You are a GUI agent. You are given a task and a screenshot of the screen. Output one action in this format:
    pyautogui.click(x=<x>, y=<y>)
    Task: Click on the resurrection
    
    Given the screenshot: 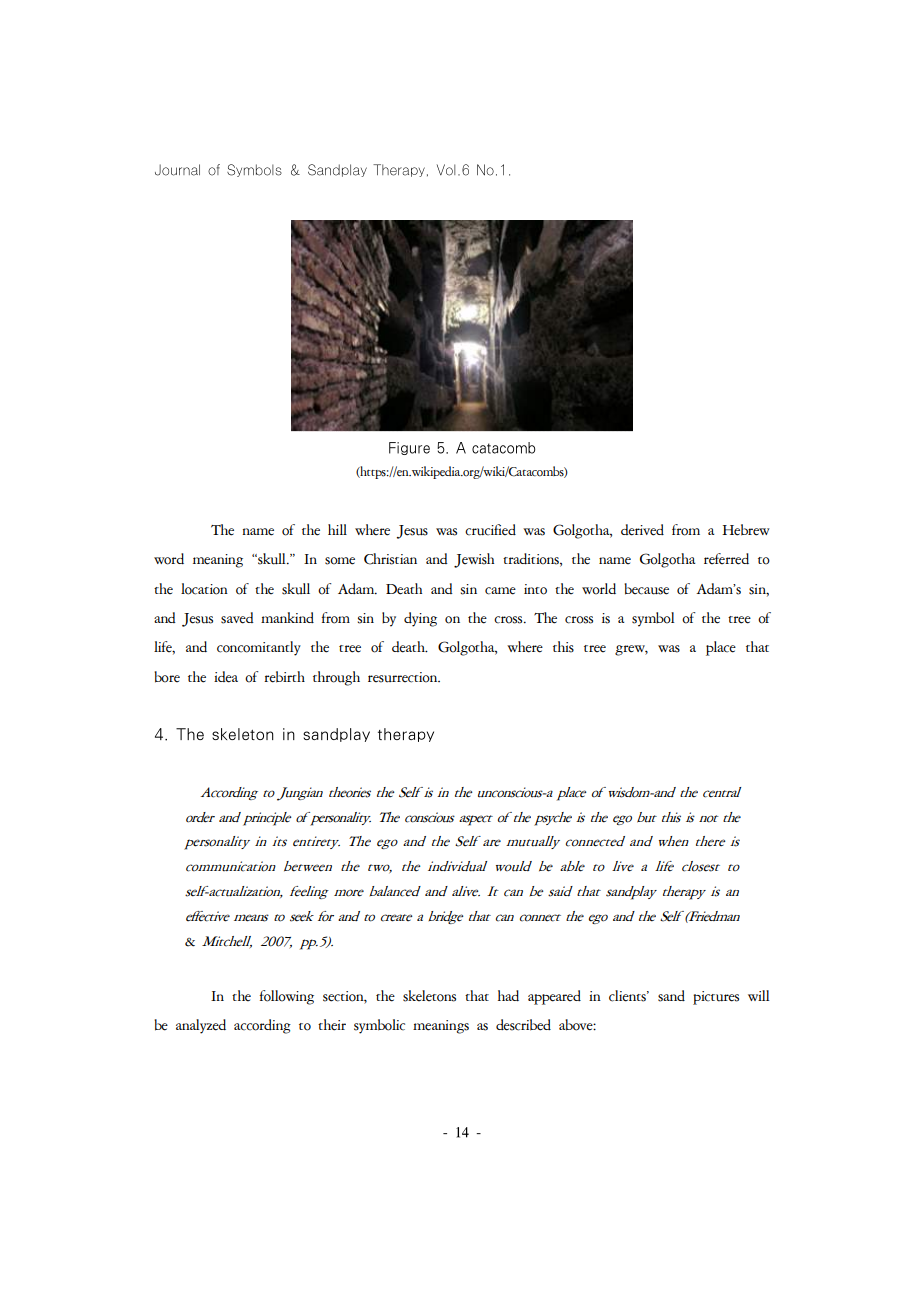 What is the action you would take?
    pyautogui.click(x=404, y=677)
